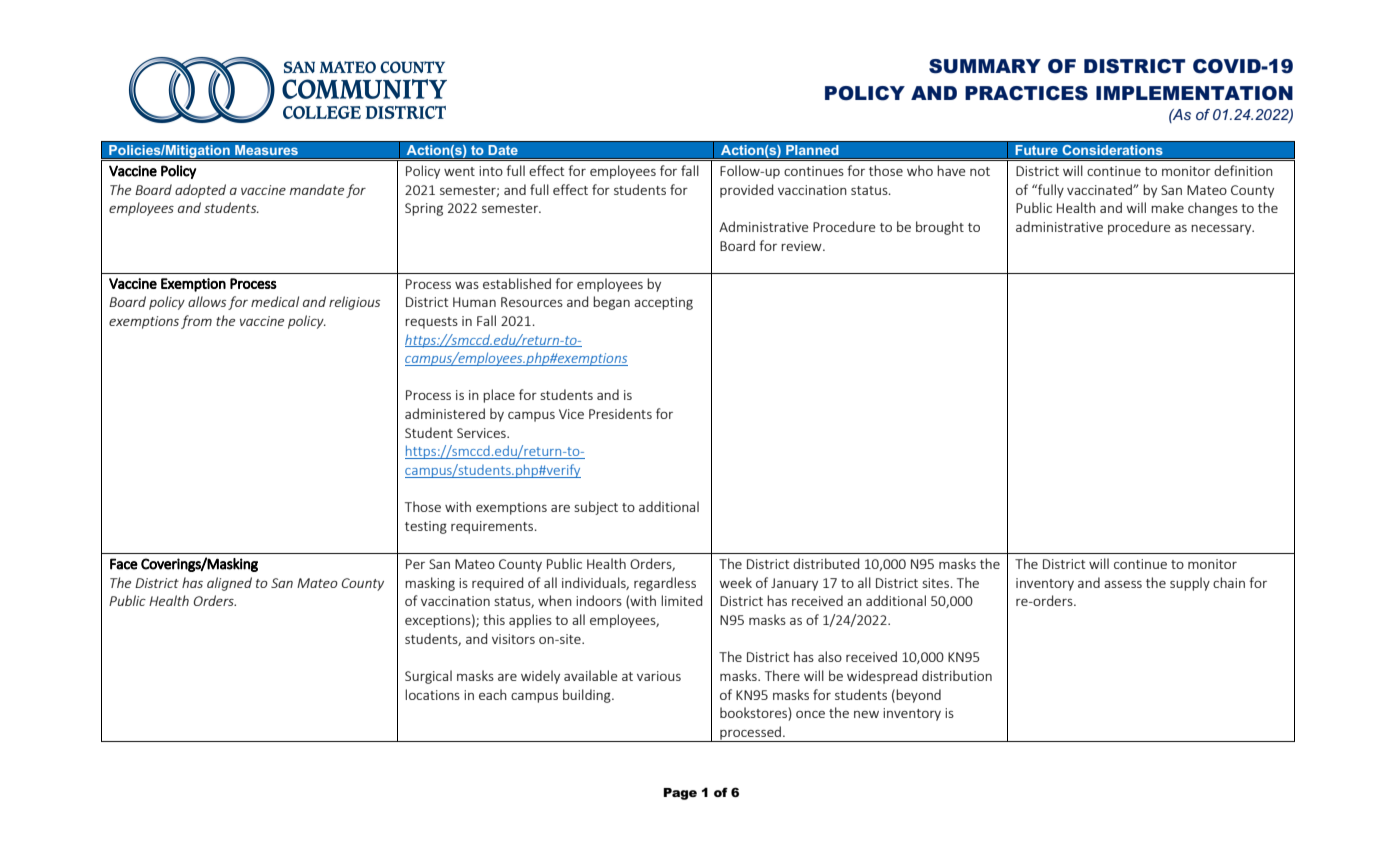  What do you see at coordinates (985, 66) in the screenshot?
I see `SUMMARY` at bounding box center [985, 66].
